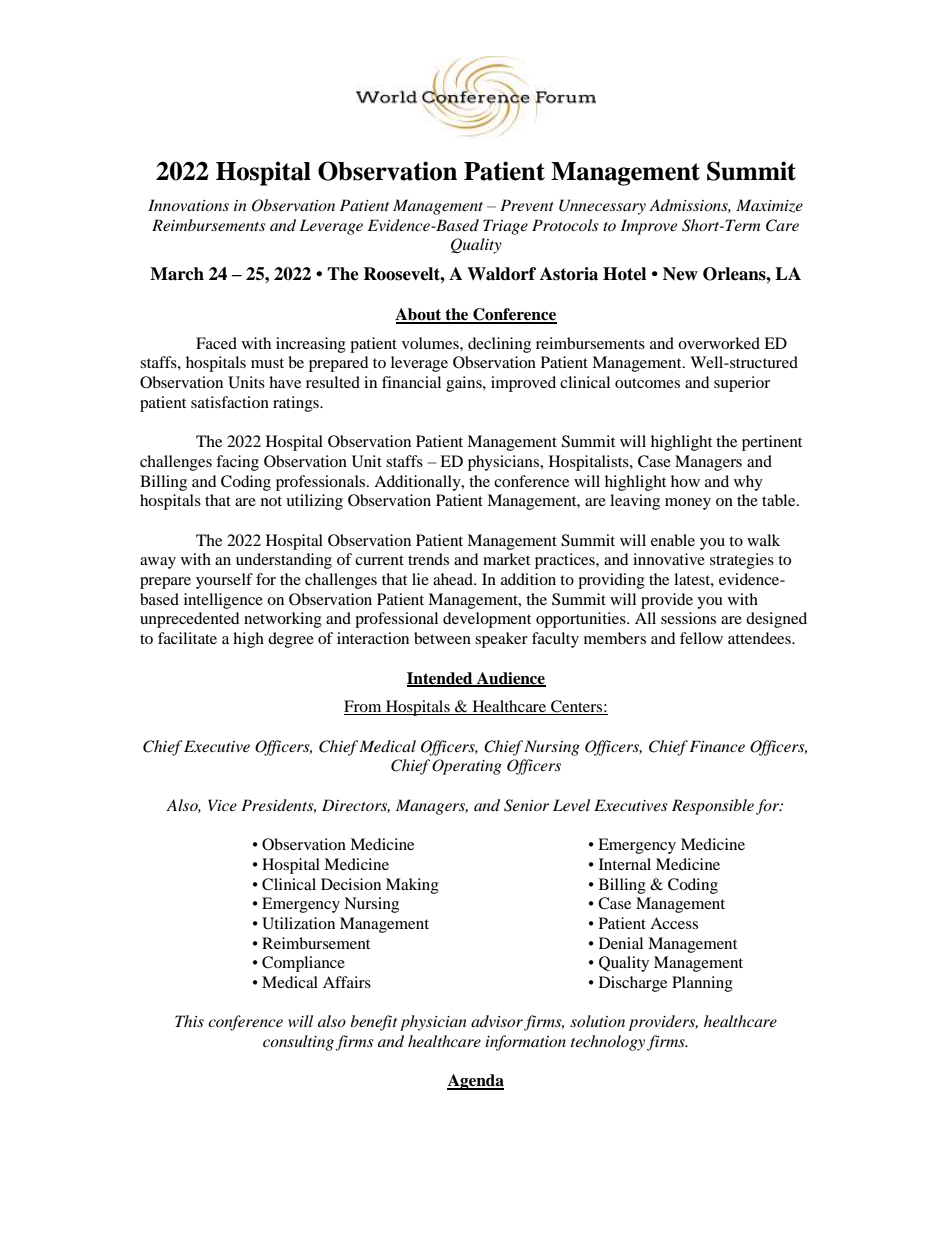 This screenshot has width=952, height=1233. What do you see at coordinates (713, 807) in the screenshot?
I see `Responsible` at bounding box center [713, 807].
